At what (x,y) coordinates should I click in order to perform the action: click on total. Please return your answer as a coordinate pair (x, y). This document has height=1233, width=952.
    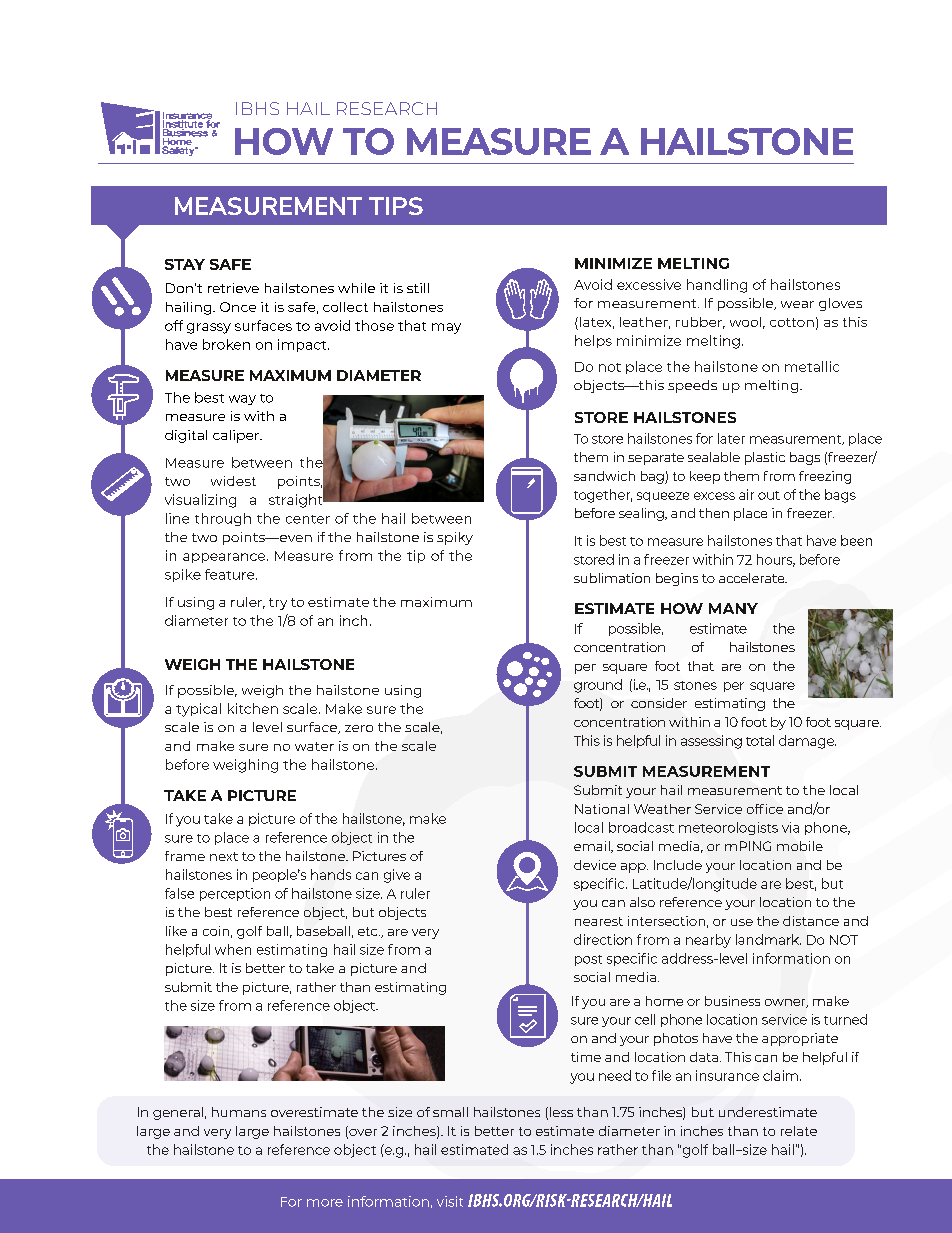
    Looking at the image, I should click on (760, 740).
